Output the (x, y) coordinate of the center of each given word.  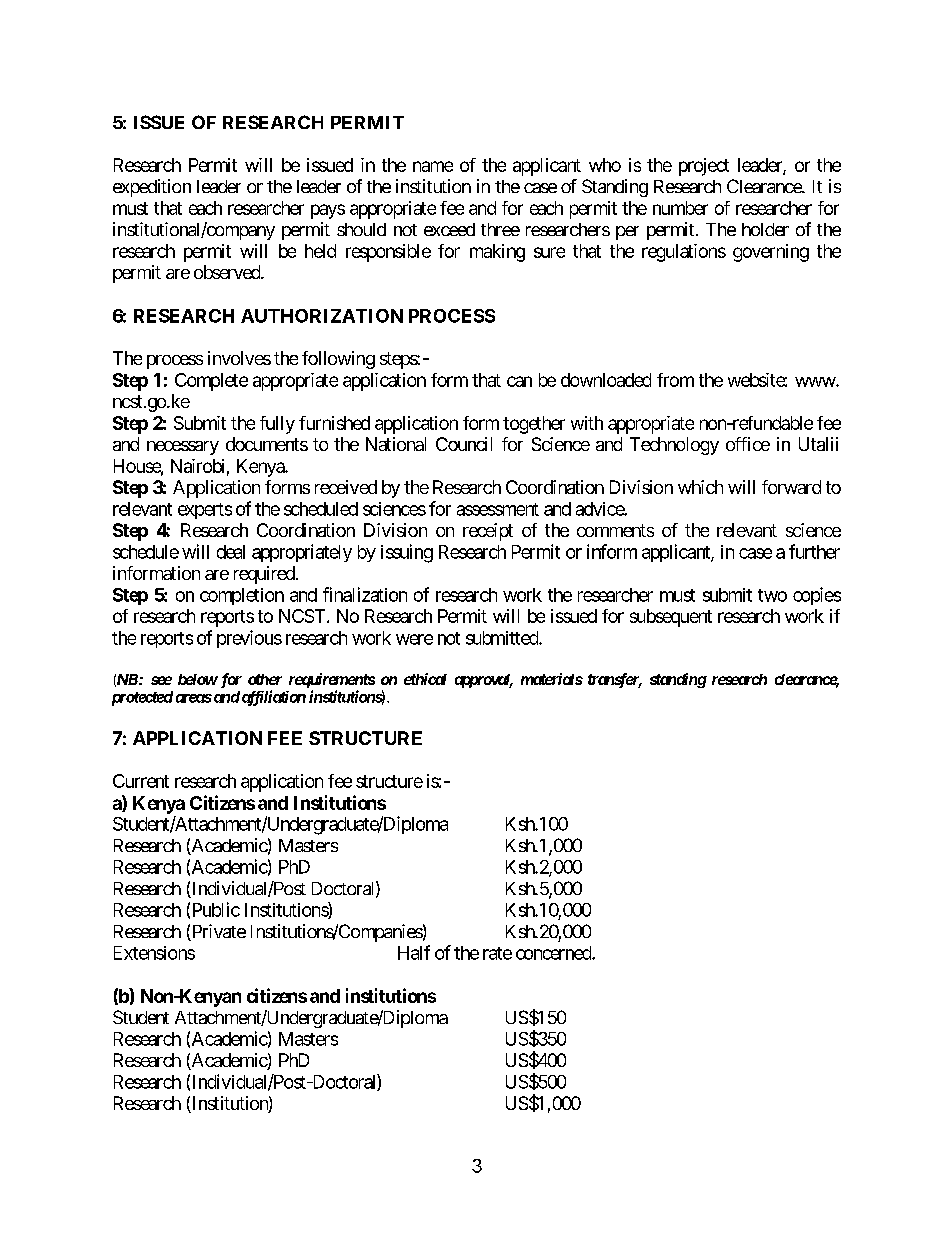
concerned (554, 953)
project (704, 167)
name (433, 166)
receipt (488, 532)
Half (414, 952)
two (772, 595)
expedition (152, 188)
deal (231, 552)
